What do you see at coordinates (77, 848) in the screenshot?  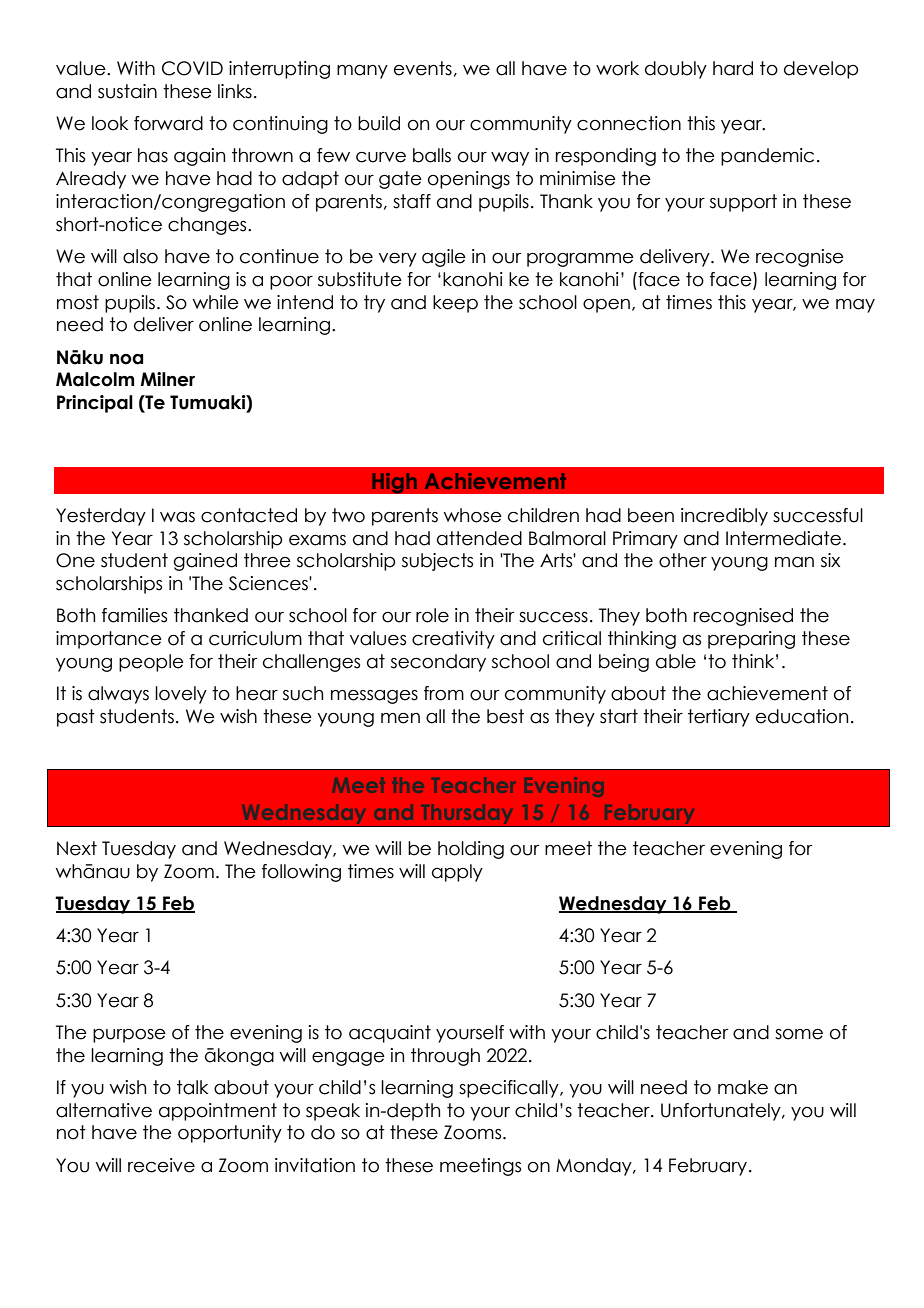 I see `Next` at bounding box center [77, 848].
